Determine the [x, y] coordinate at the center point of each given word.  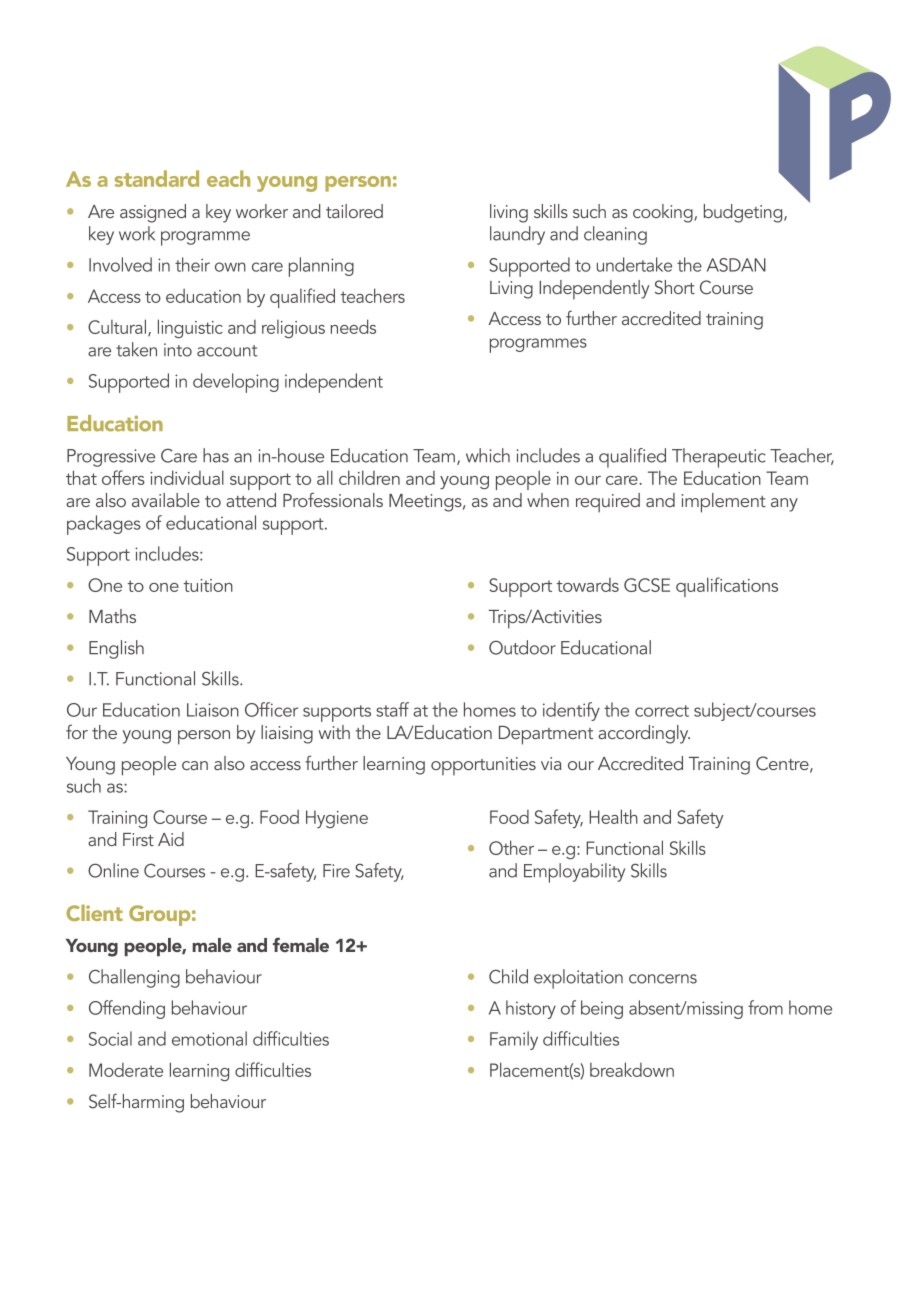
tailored [354, 211]
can [195, 765]
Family [514, 1040]
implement [724, 503]
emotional [209, 1038]
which [488, 455]
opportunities [483, 766]
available [166, 500]
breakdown [632, 1069]
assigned [153, 213]
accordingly [644, 734]
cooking [664, 213]
